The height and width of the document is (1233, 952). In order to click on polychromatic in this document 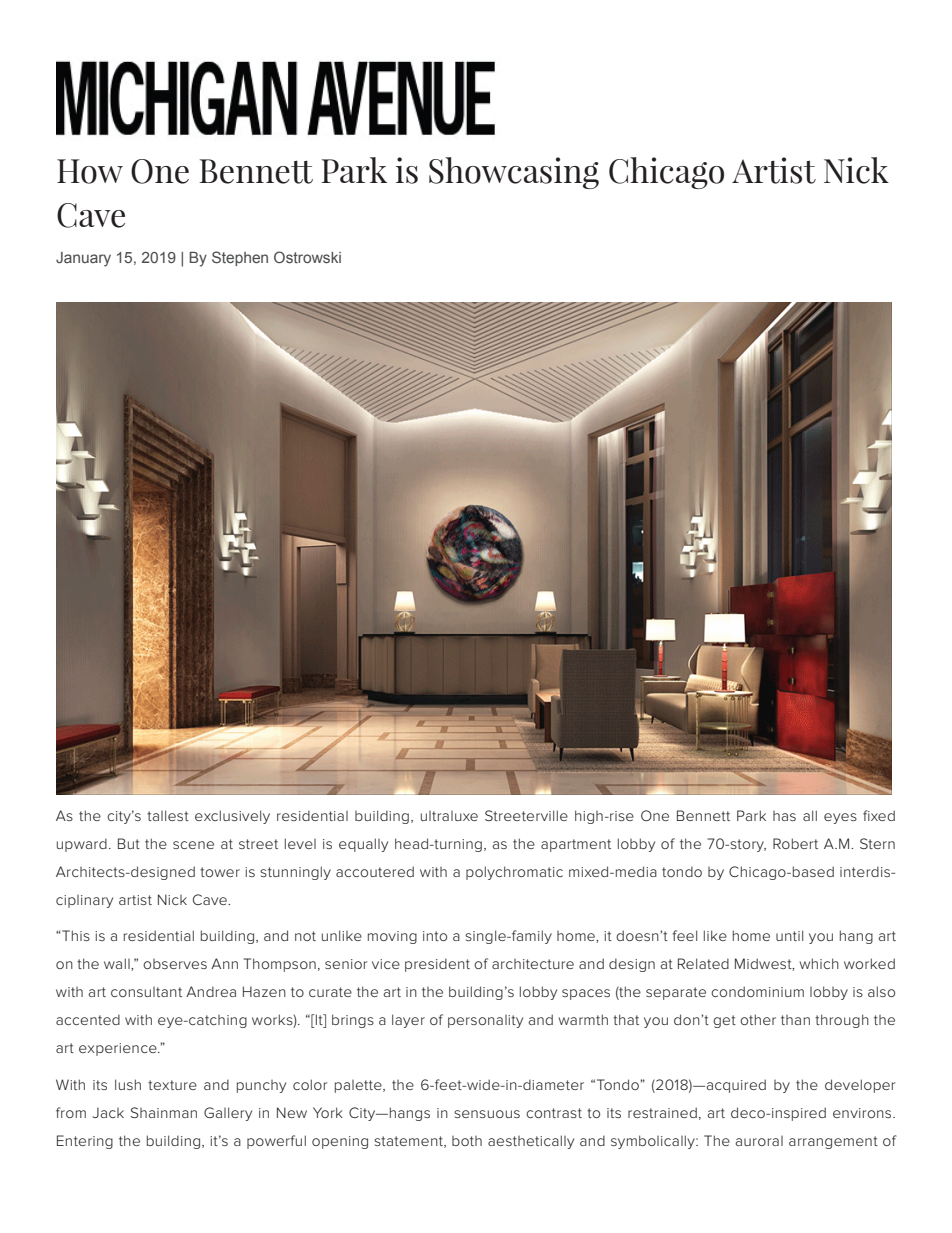, I will do `click(514, 873)`.
